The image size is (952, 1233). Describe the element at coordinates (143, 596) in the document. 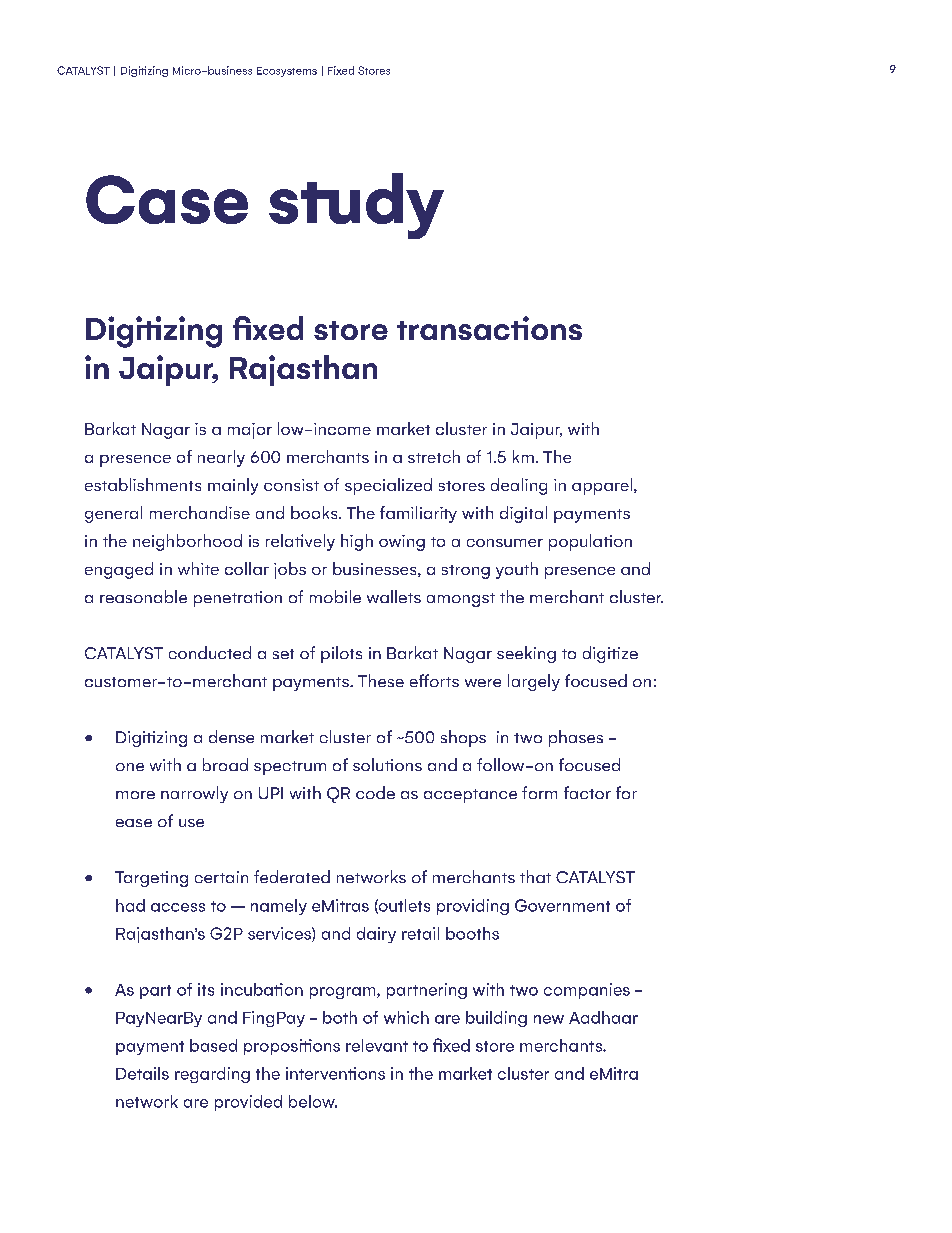

I see `reasonable` at that location.
